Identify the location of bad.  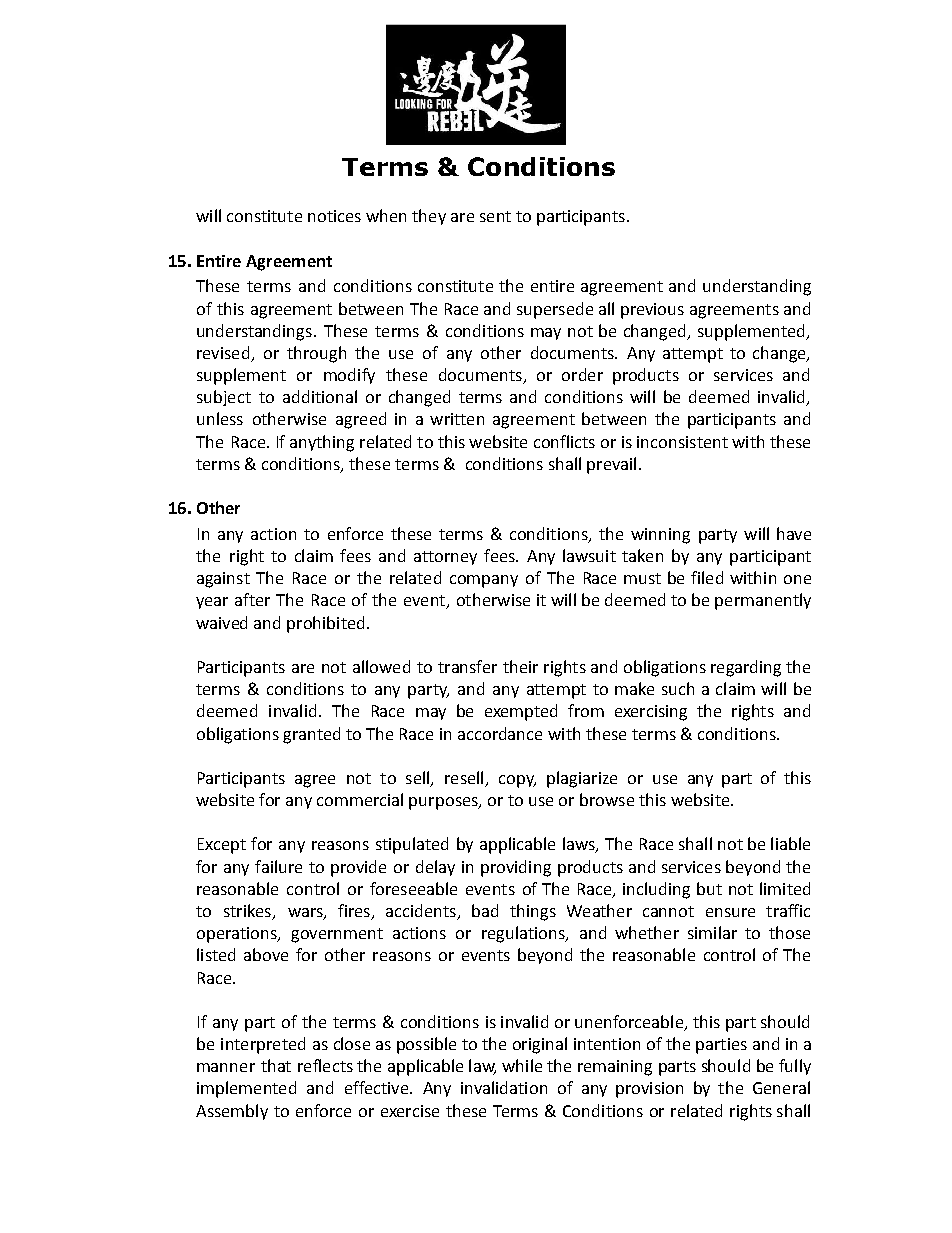
(485, 910).
